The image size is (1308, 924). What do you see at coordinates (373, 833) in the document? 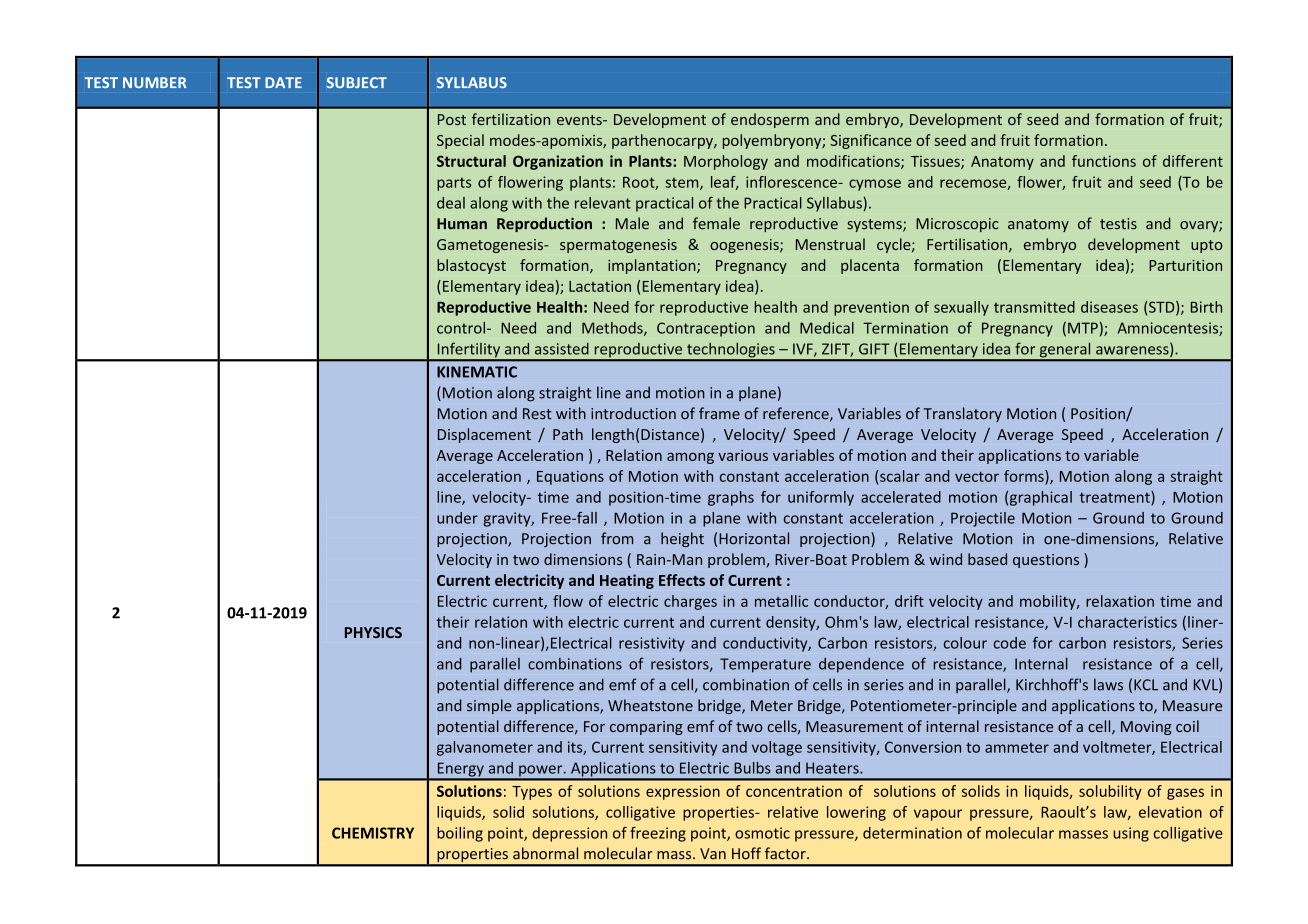
I see `CHEMISTRY` at bounding box center [373, 833].
